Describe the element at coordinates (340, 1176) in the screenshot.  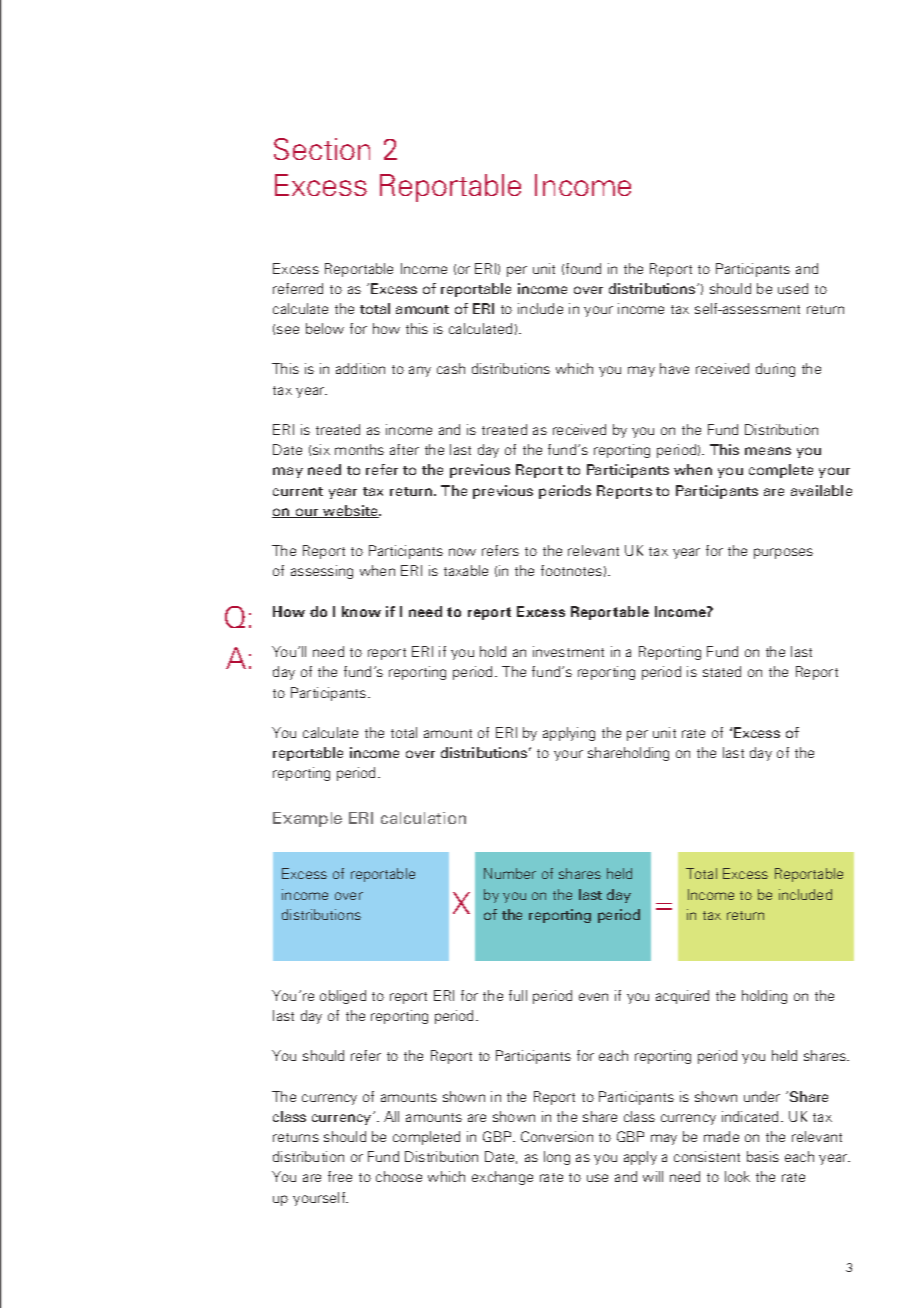
I see `free` at that location.
